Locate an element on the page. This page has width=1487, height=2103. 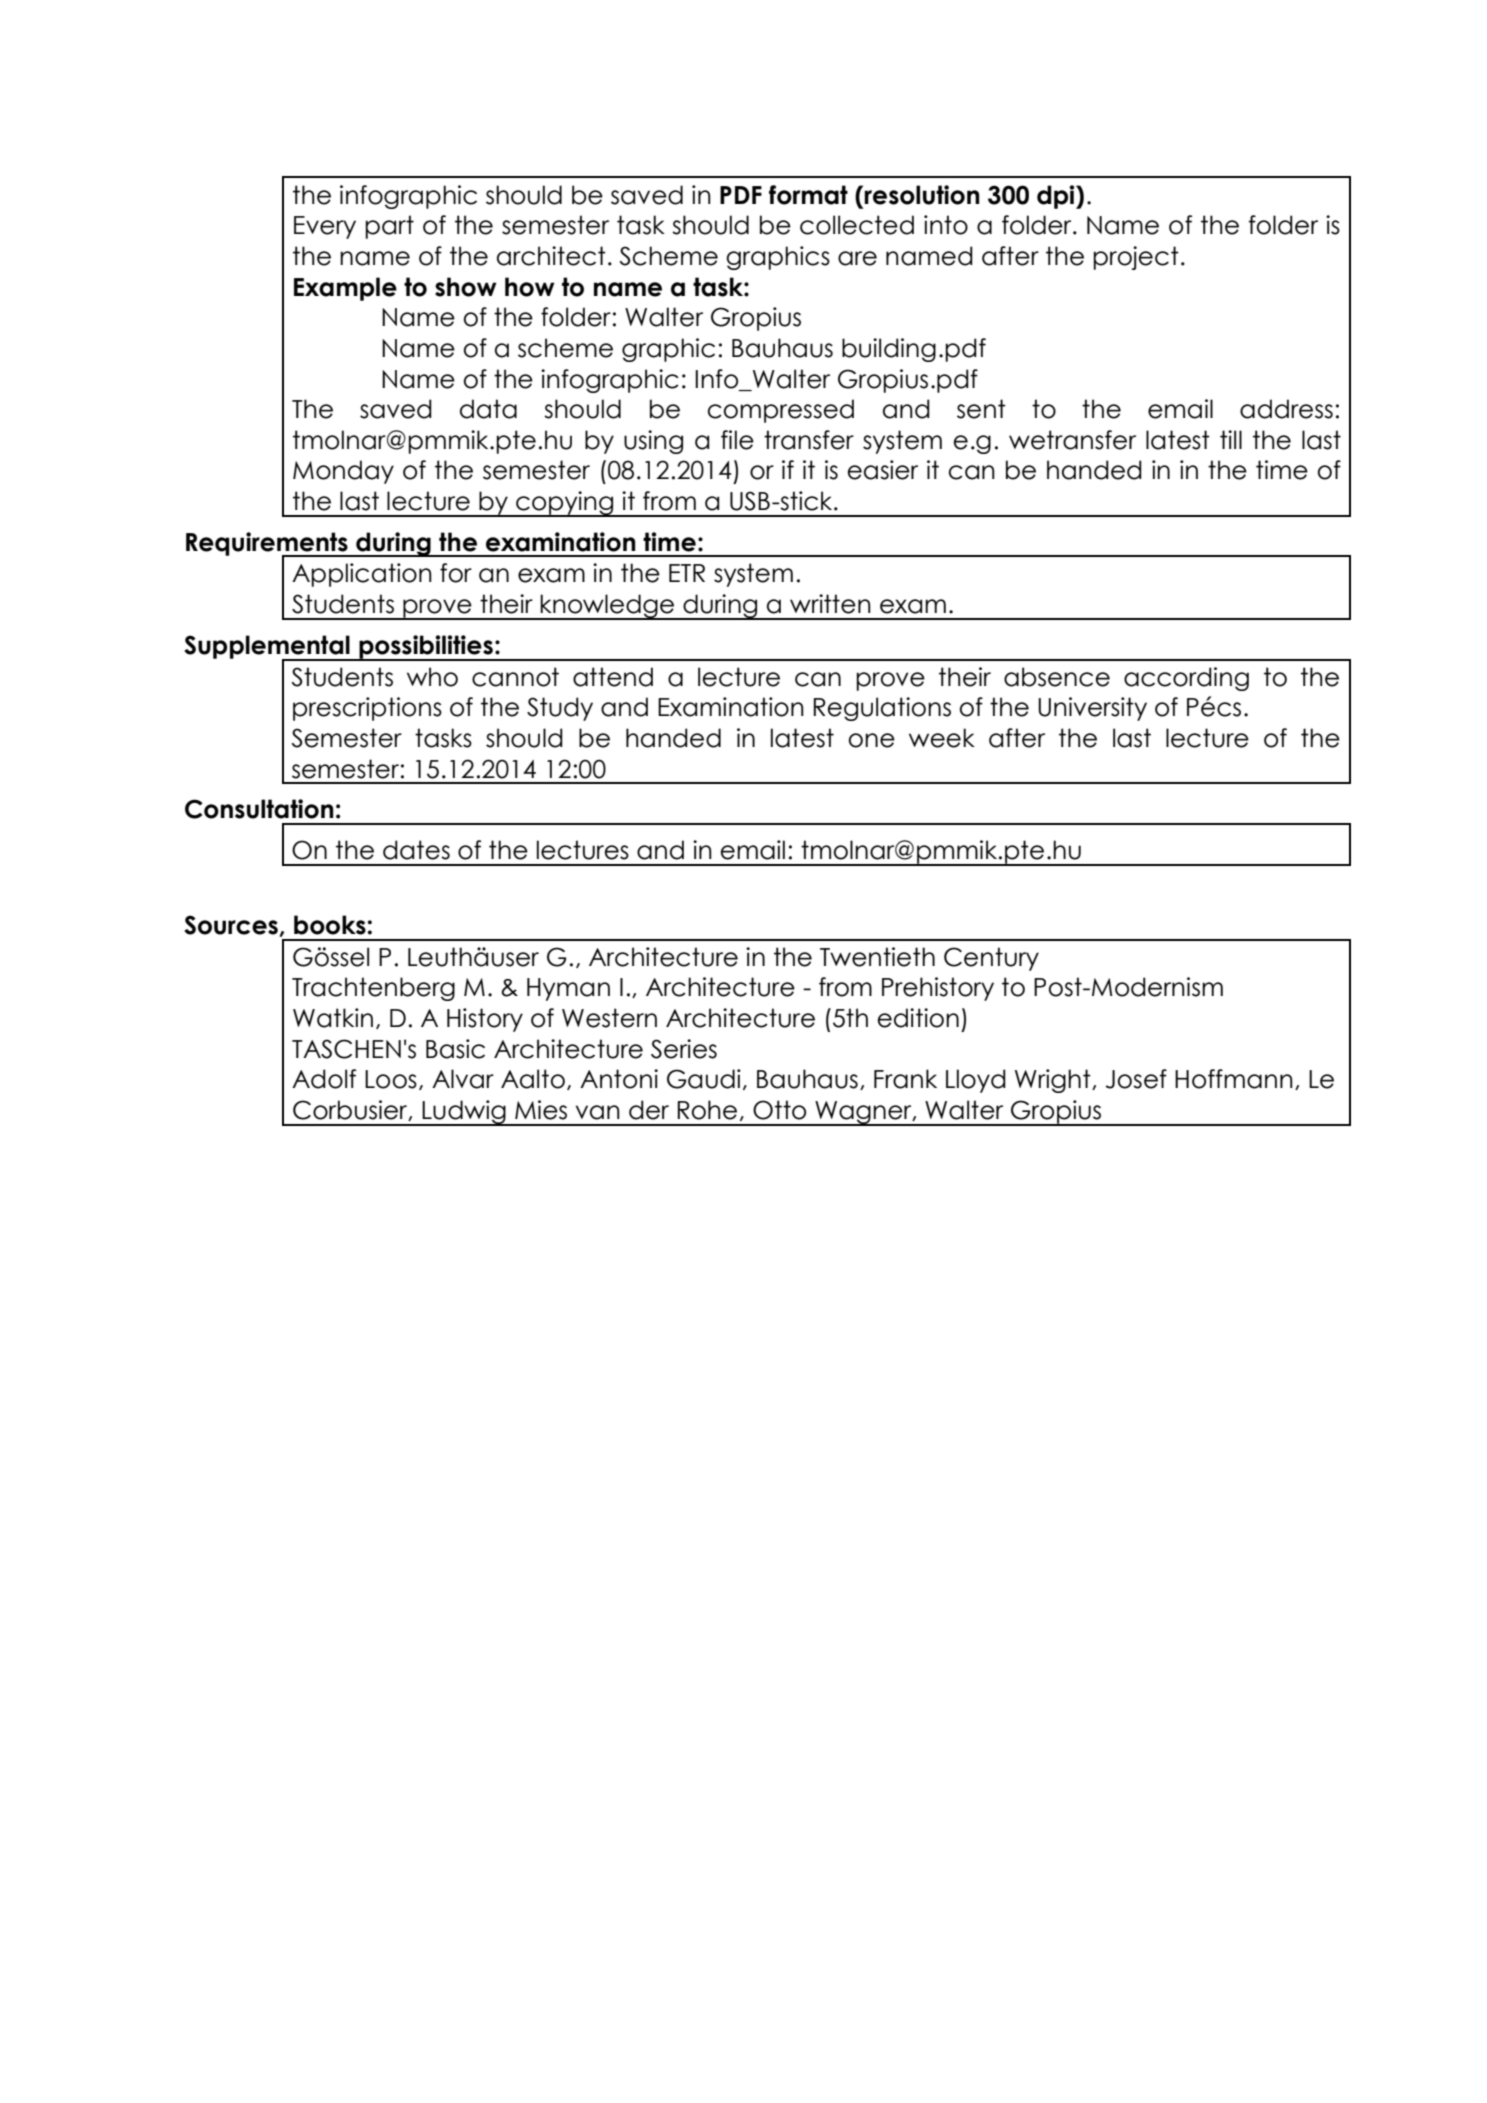
Monday is located at coordinates (343, 472).
